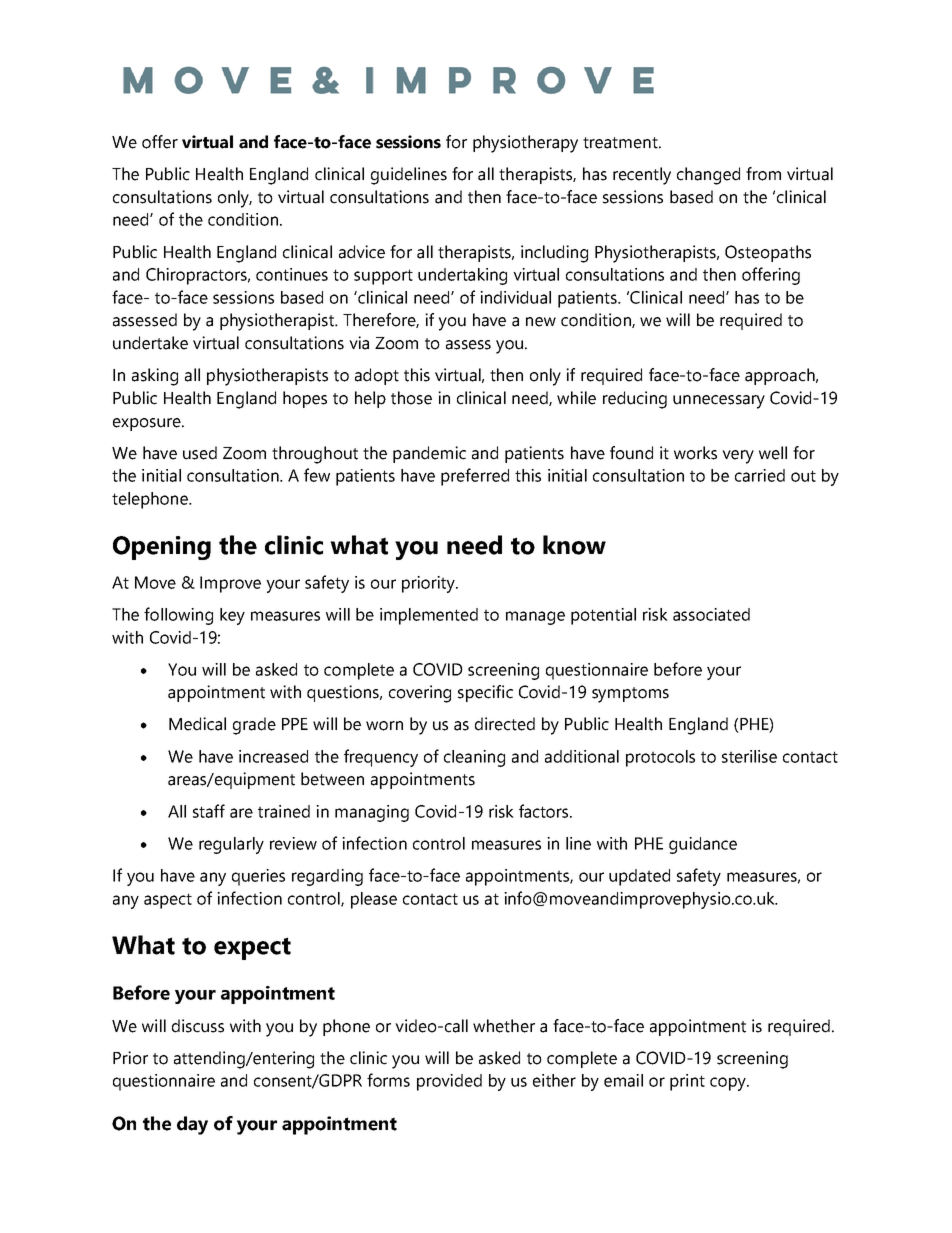 The height and width of the screenshot is (1233, 952). I want to click on continues, so click(292, 274).
